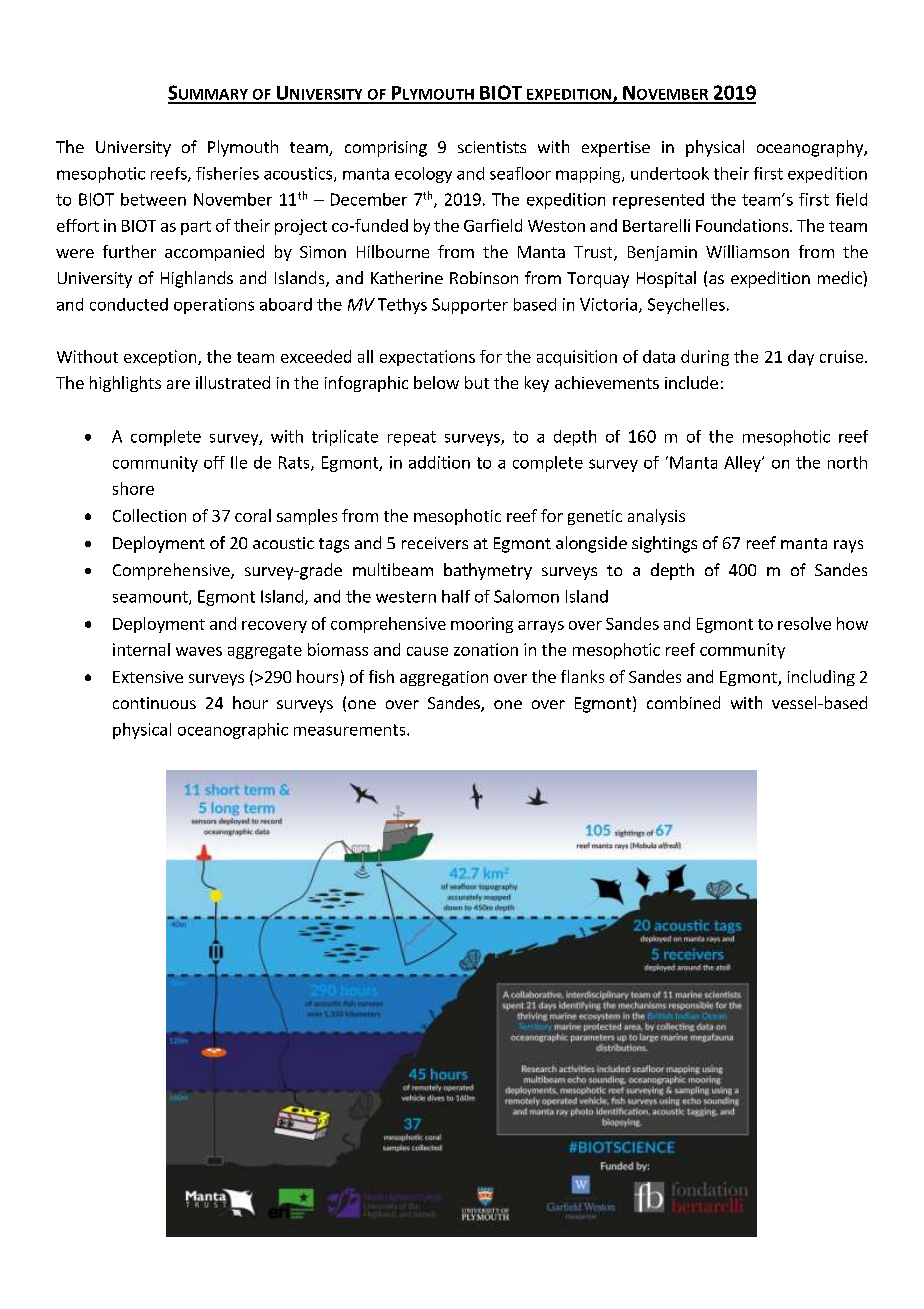  What do you see at coordinates (412, 438) in the image?
I see `repeat` at bounding box center [412, 438].
